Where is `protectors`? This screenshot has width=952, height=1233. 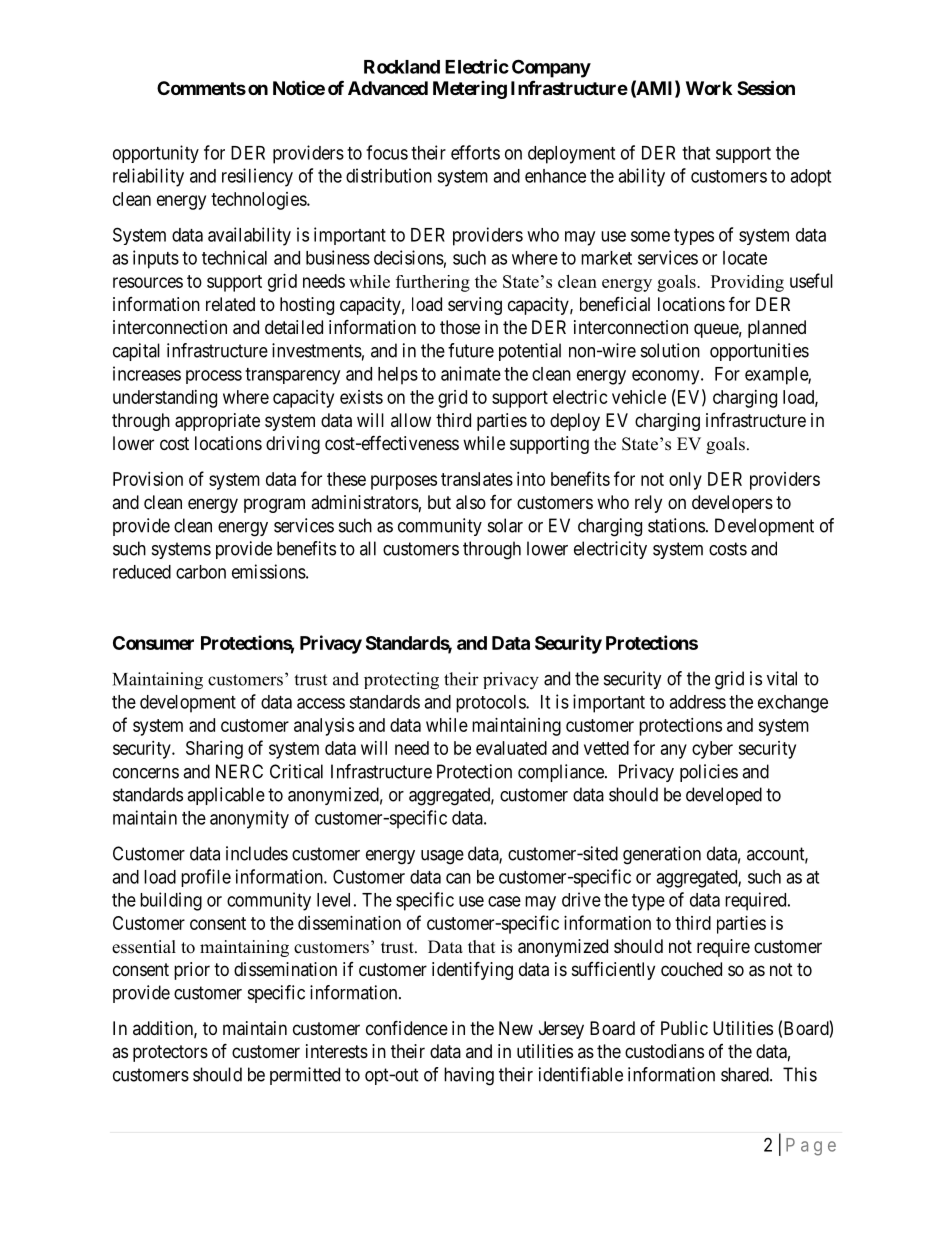
protectors is located at coordinates (170, 1053).
